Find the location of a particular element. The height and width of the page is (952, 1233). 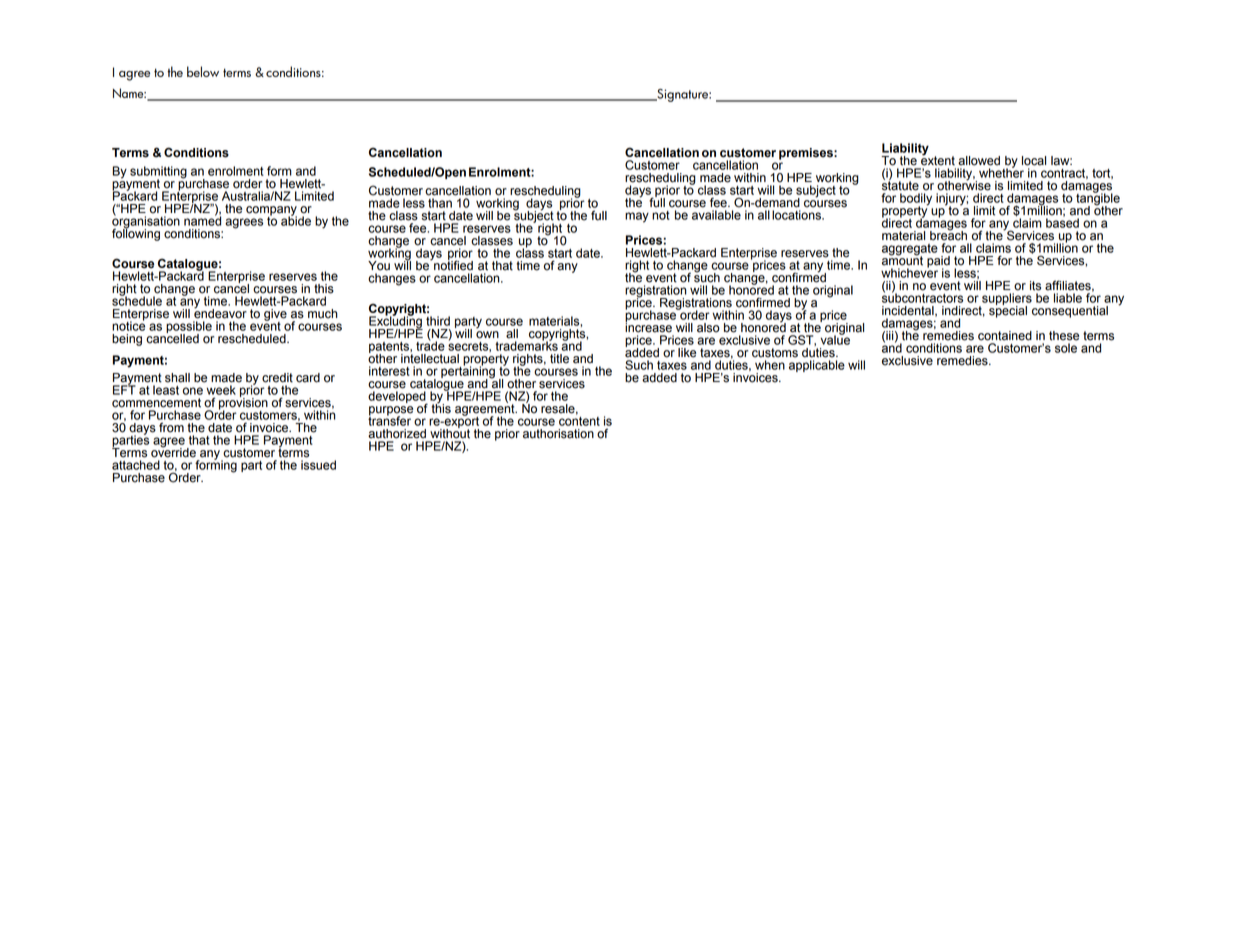

extent is located at coordinates (938, 159).
